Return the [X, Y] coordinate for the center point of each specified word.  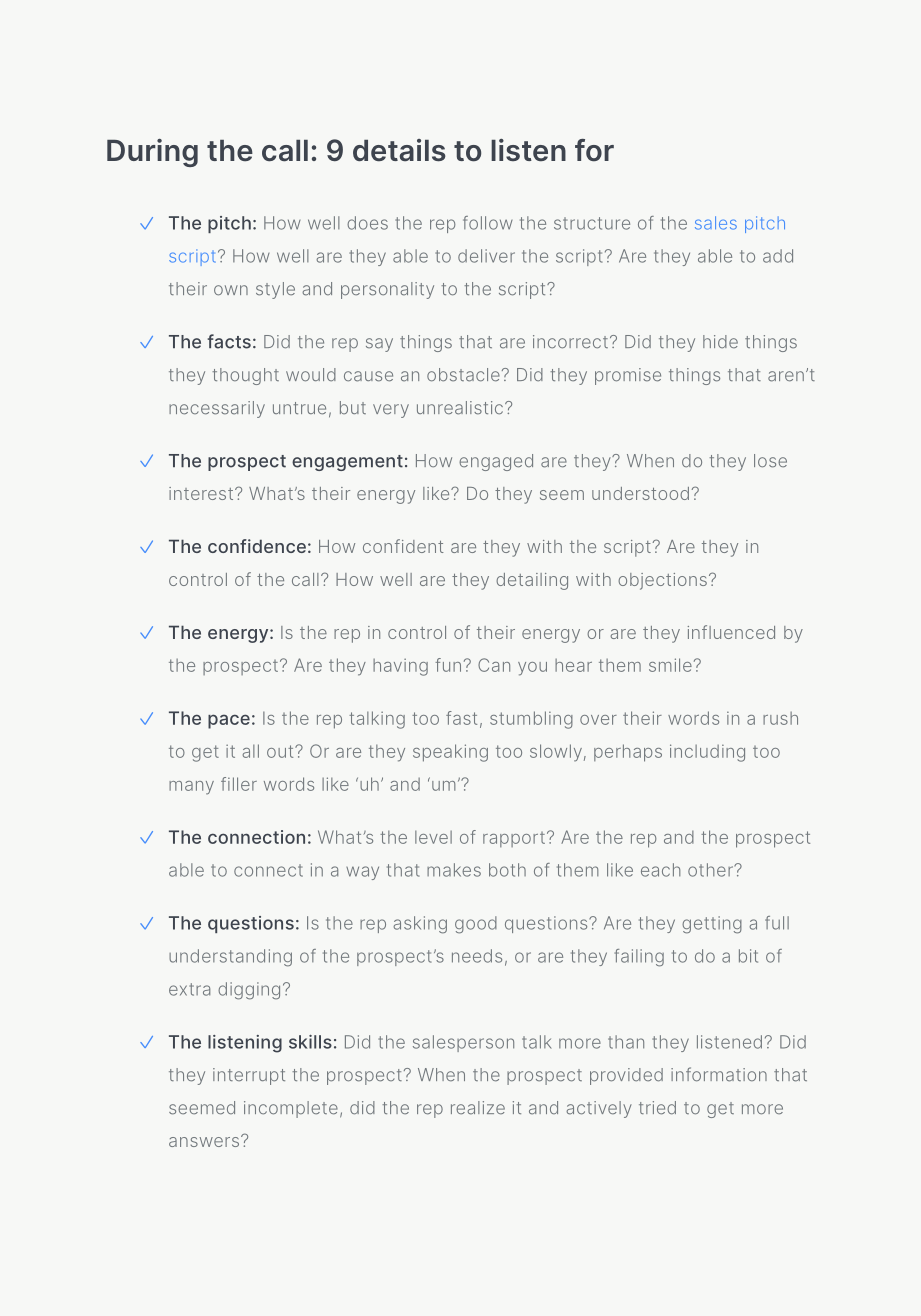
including [707, 753]
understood [640, 493]
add [778, 256]
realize [478, 1108]
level [433, 837]
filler [239, 784]
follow [488, 223]
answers [205, 1141]
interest [202, 493]
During [152, 153]
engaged [496, 462]
